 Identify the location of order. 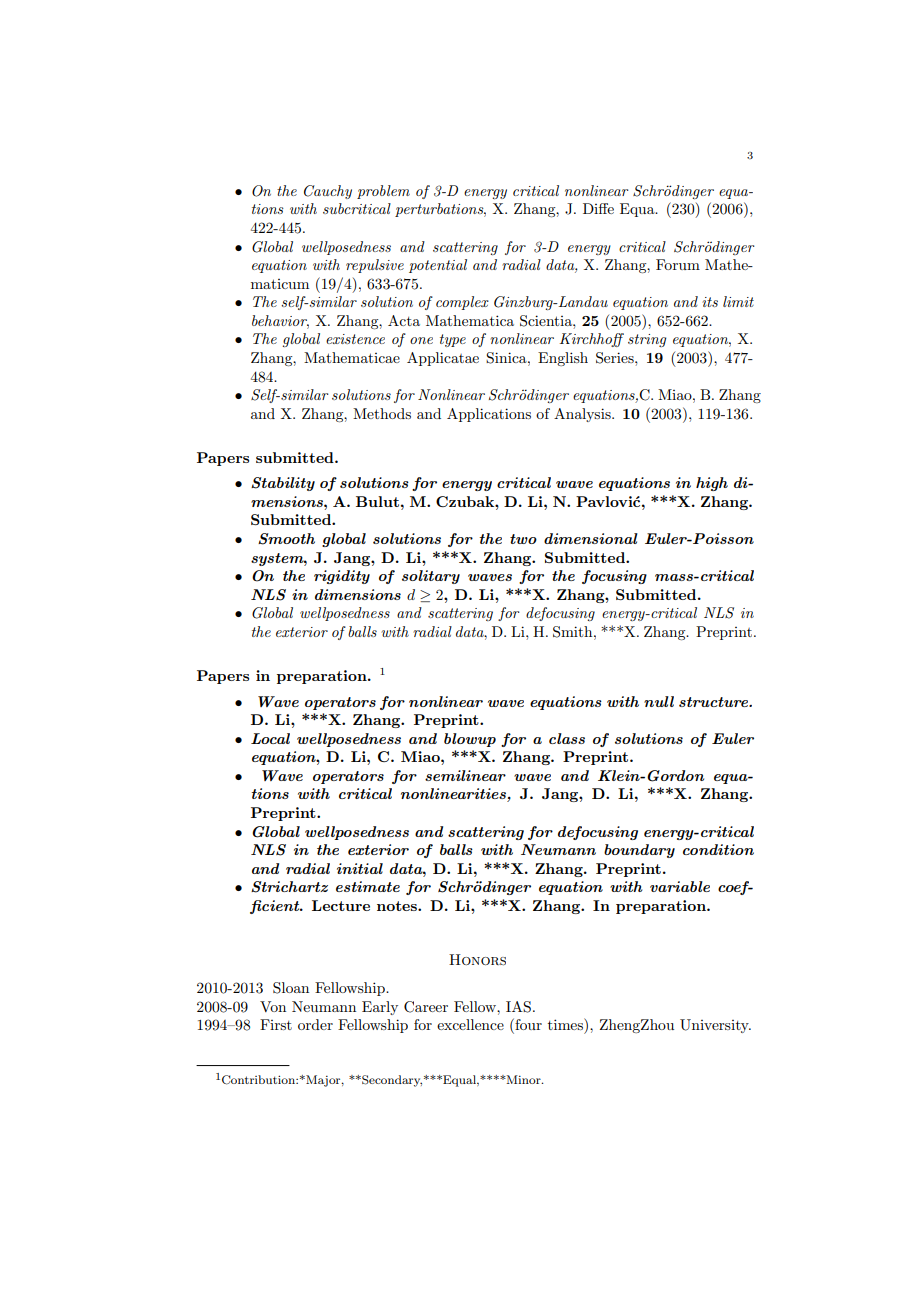
(315, 1024).
